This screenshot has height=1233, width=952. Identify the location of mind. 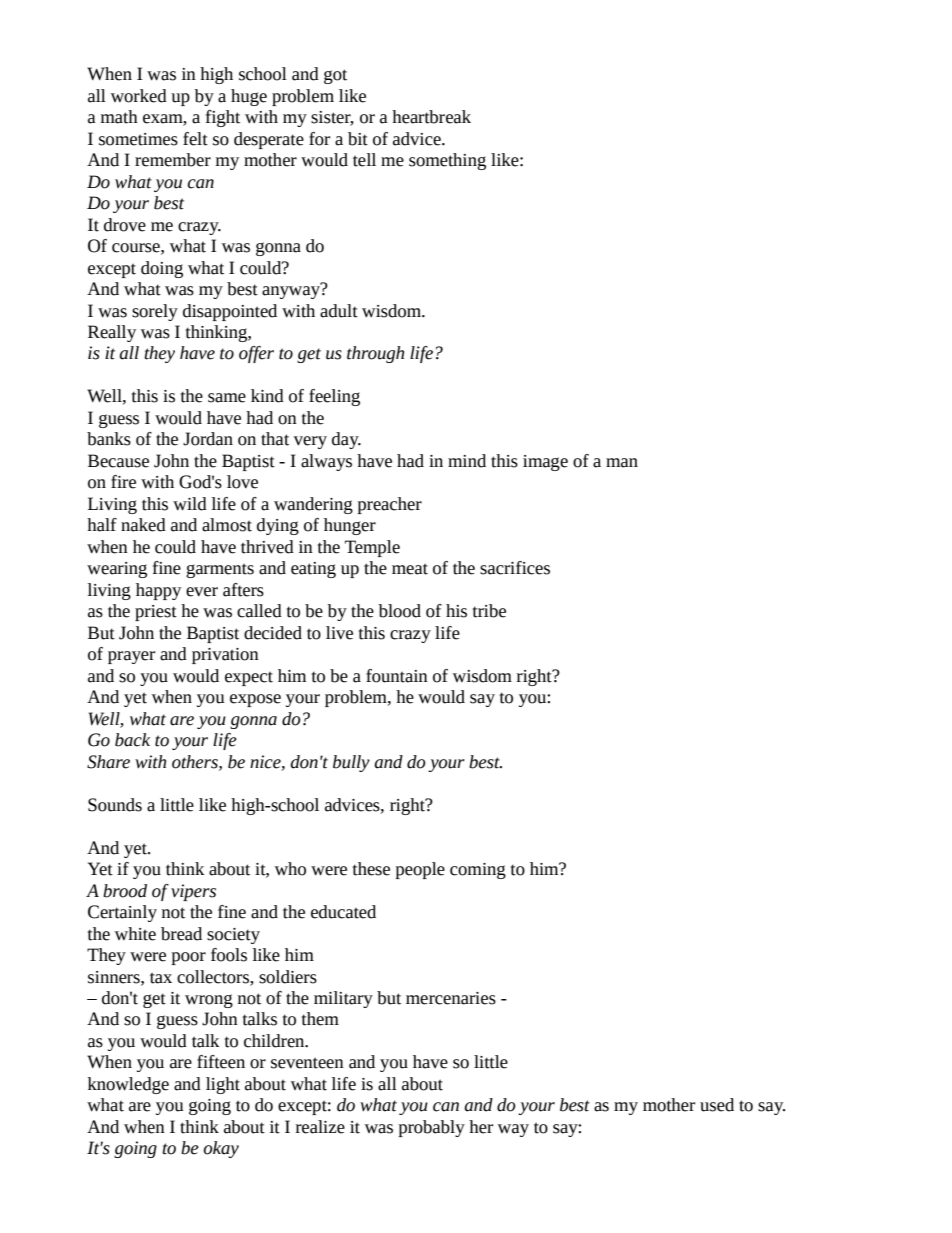
(467, 461).
